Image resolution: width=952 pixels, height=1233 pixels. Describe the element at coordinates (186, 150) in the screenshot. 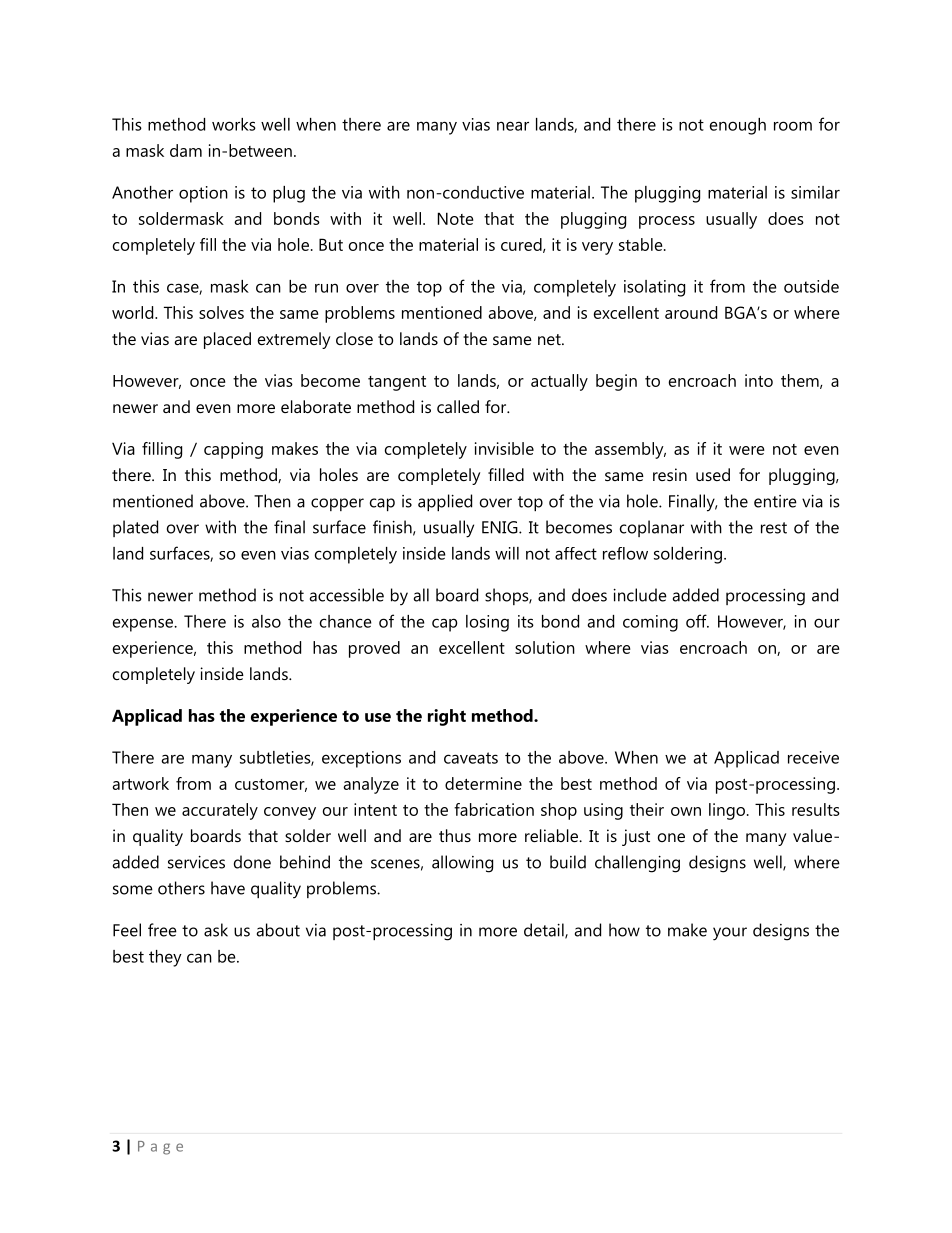

I see `dam` at that location.
